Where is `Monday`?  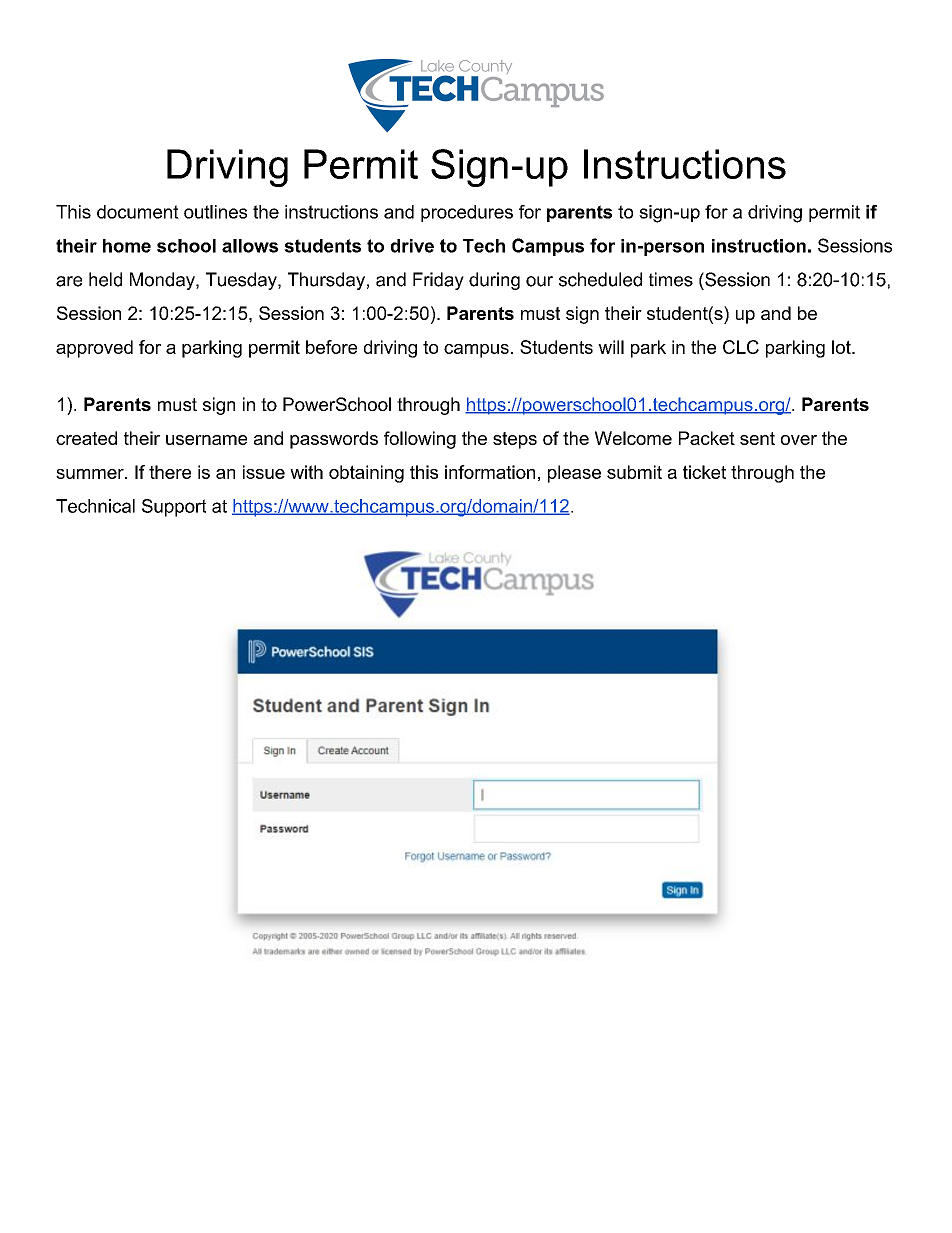
Monday is located at coordinates (163, 281).
